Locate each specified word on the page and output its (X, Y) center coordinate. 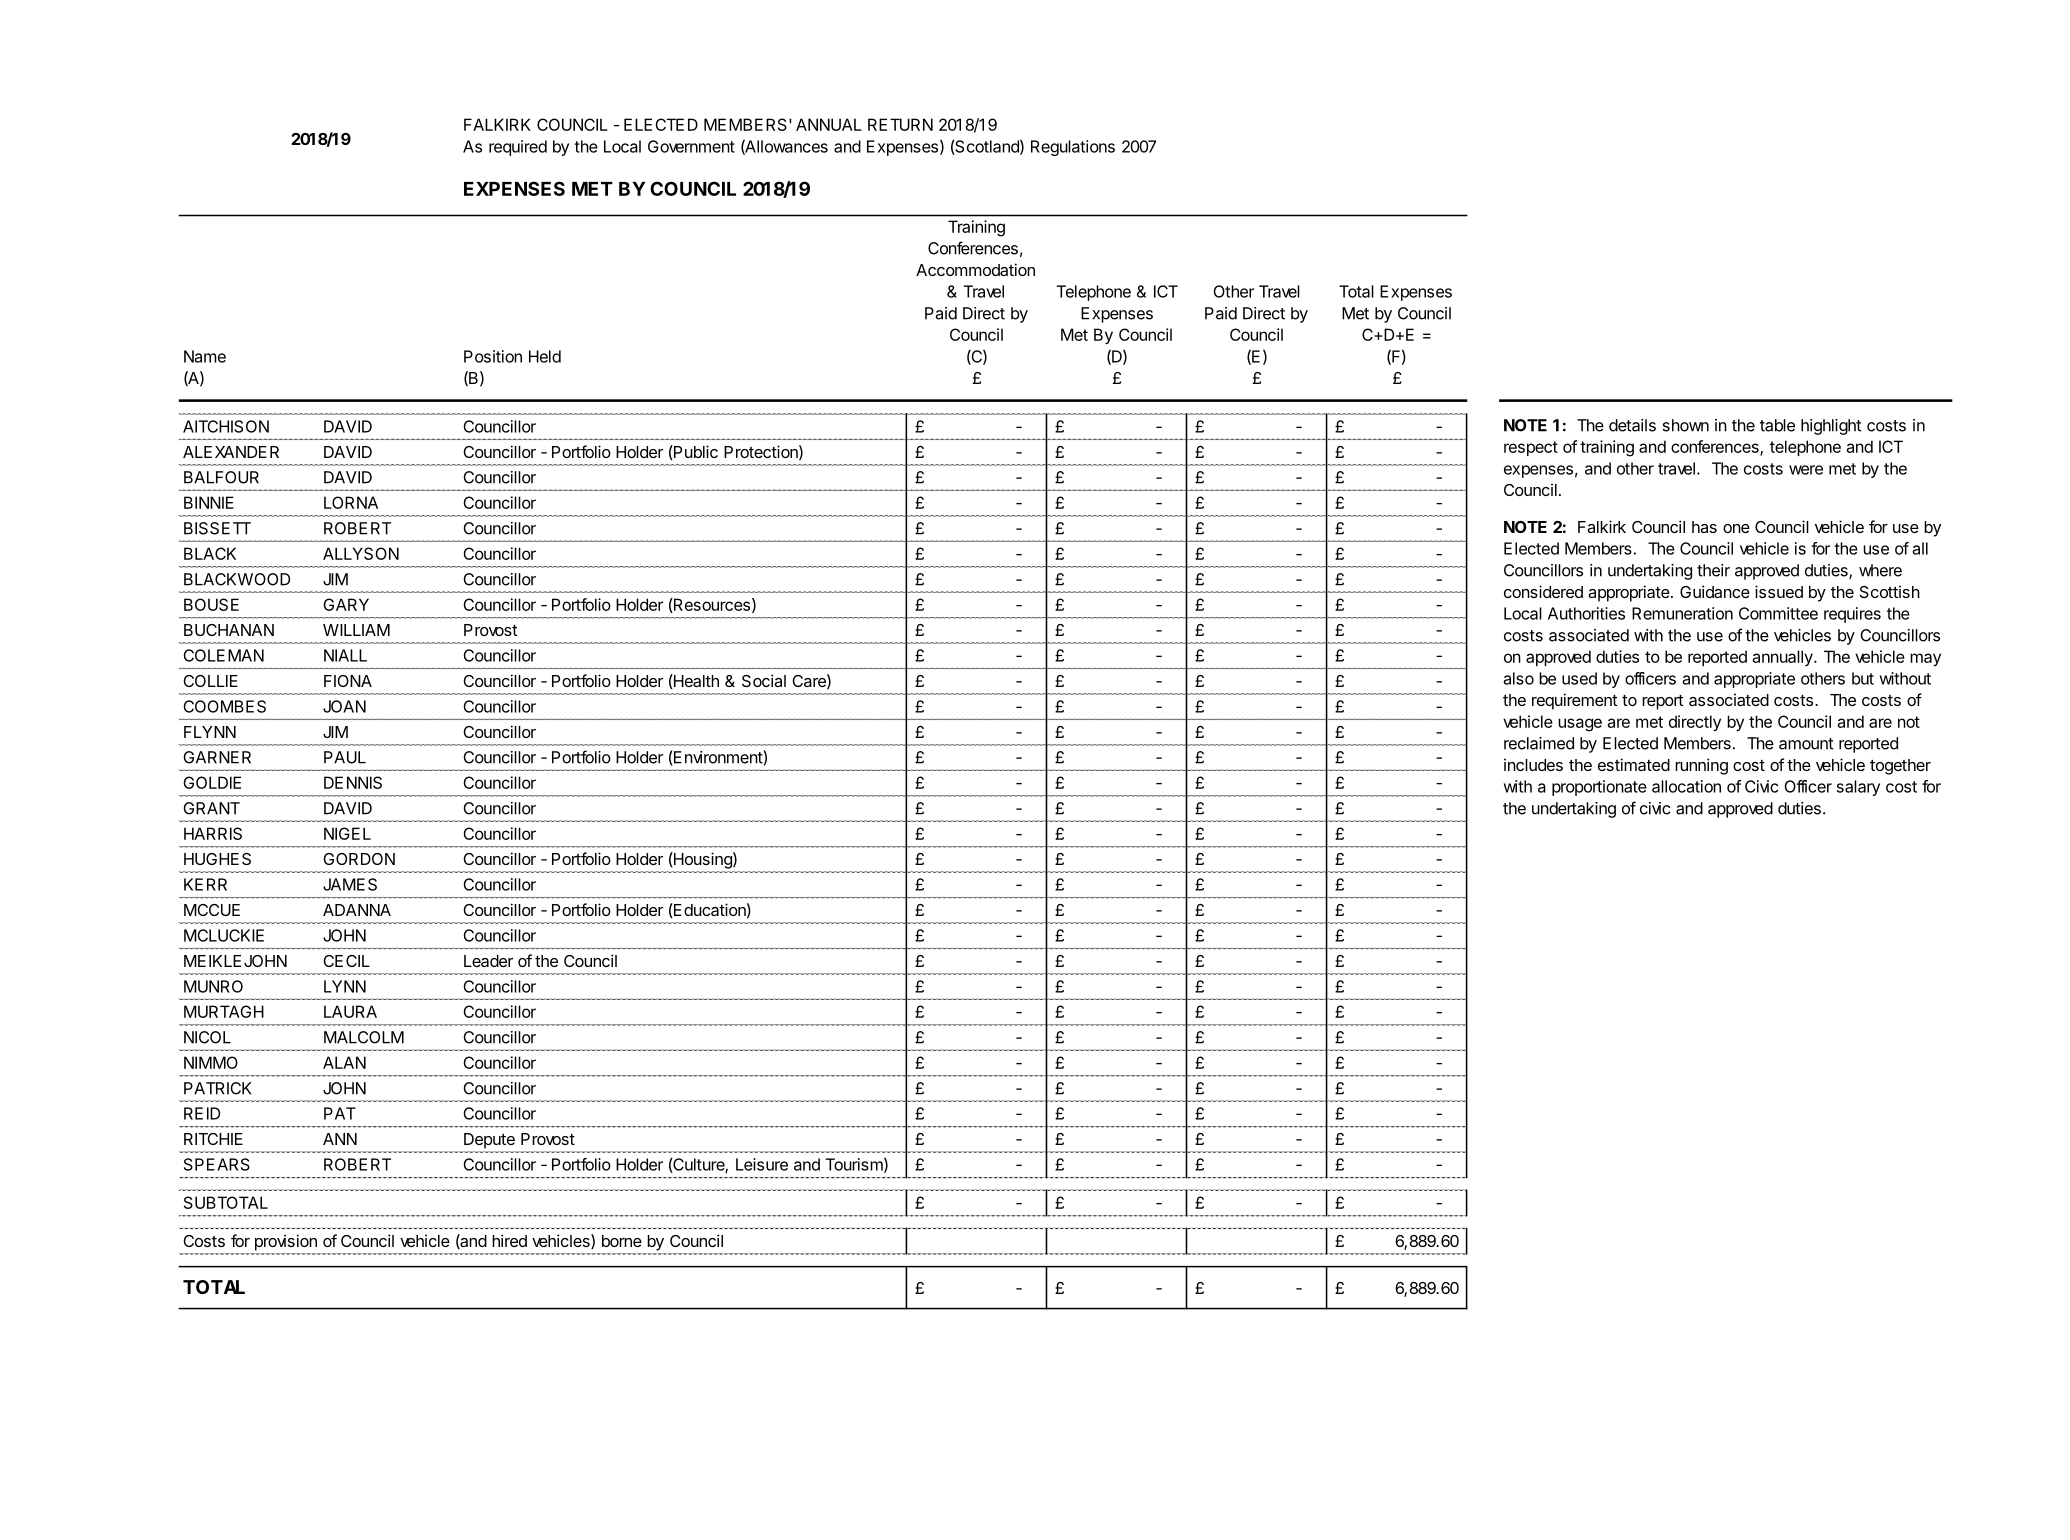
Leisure (762, 1164)
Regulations (1073, 148)
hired (509, 1240)
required (518, 148)
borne (622, 1241)
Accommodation (975, 269)
